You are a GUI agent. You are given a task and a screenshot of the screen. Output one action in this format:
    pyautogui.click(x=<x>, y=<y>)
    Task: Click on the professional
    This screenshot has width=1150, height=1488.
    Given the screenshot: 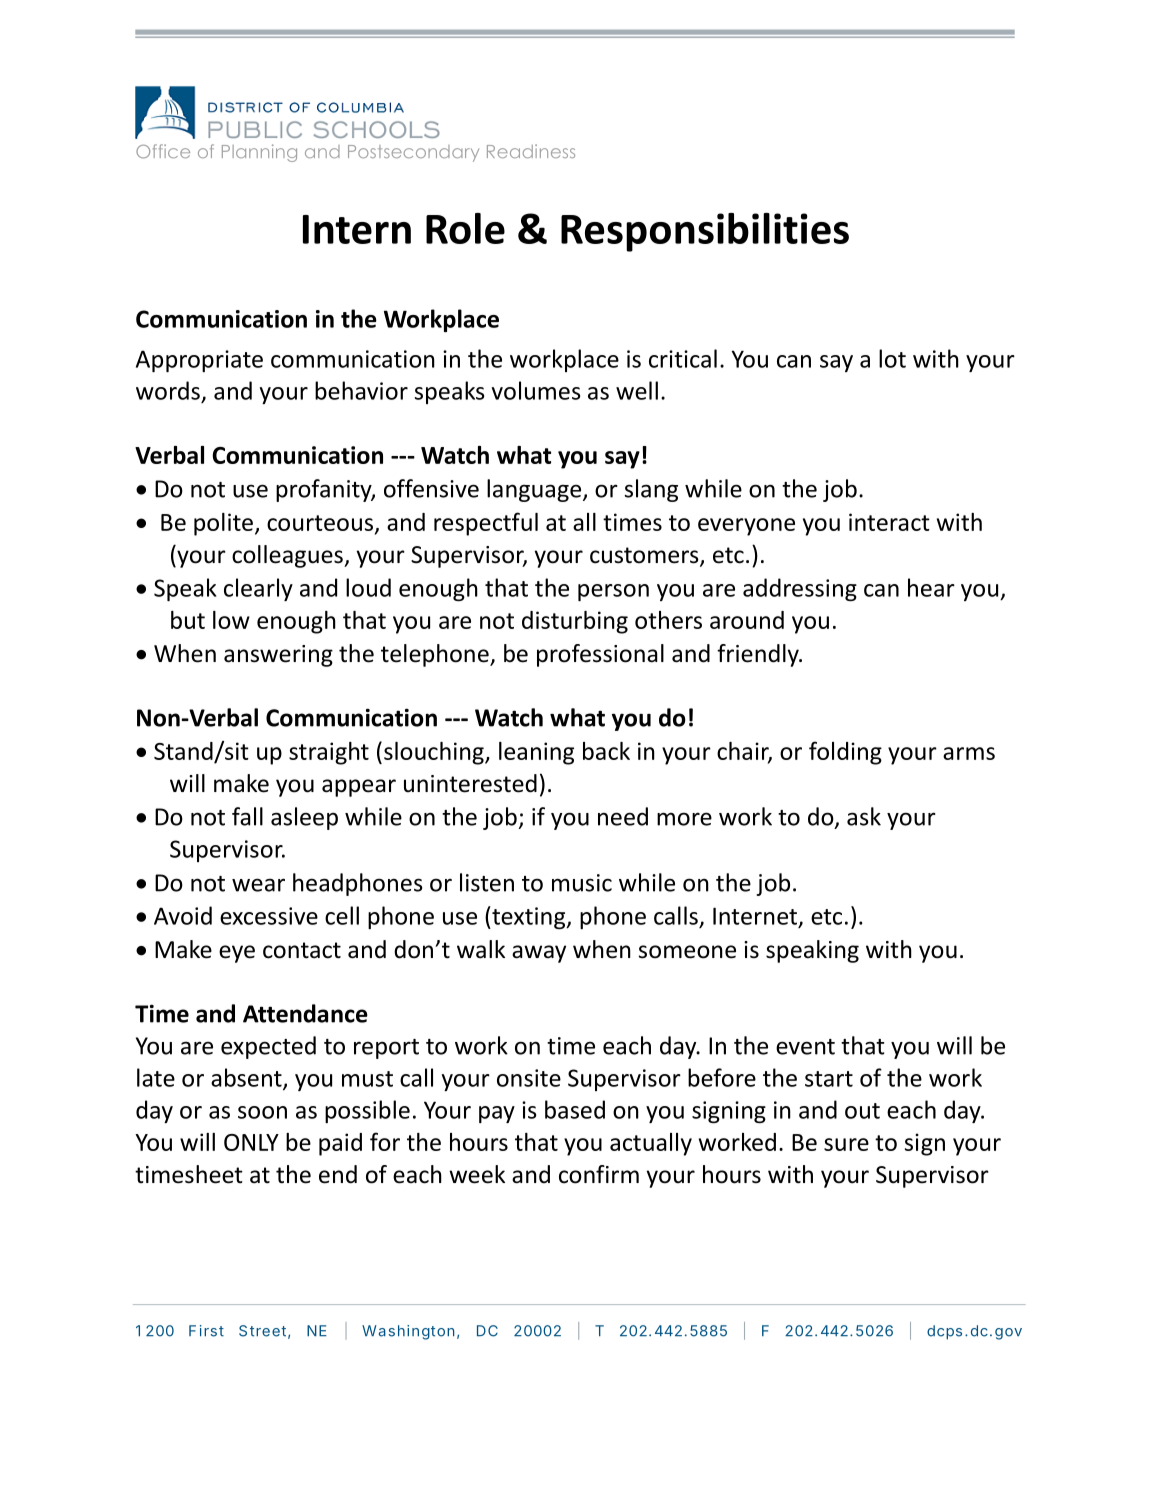 What is the action you would take?
    pyautogui.click(x=600, y=655)
